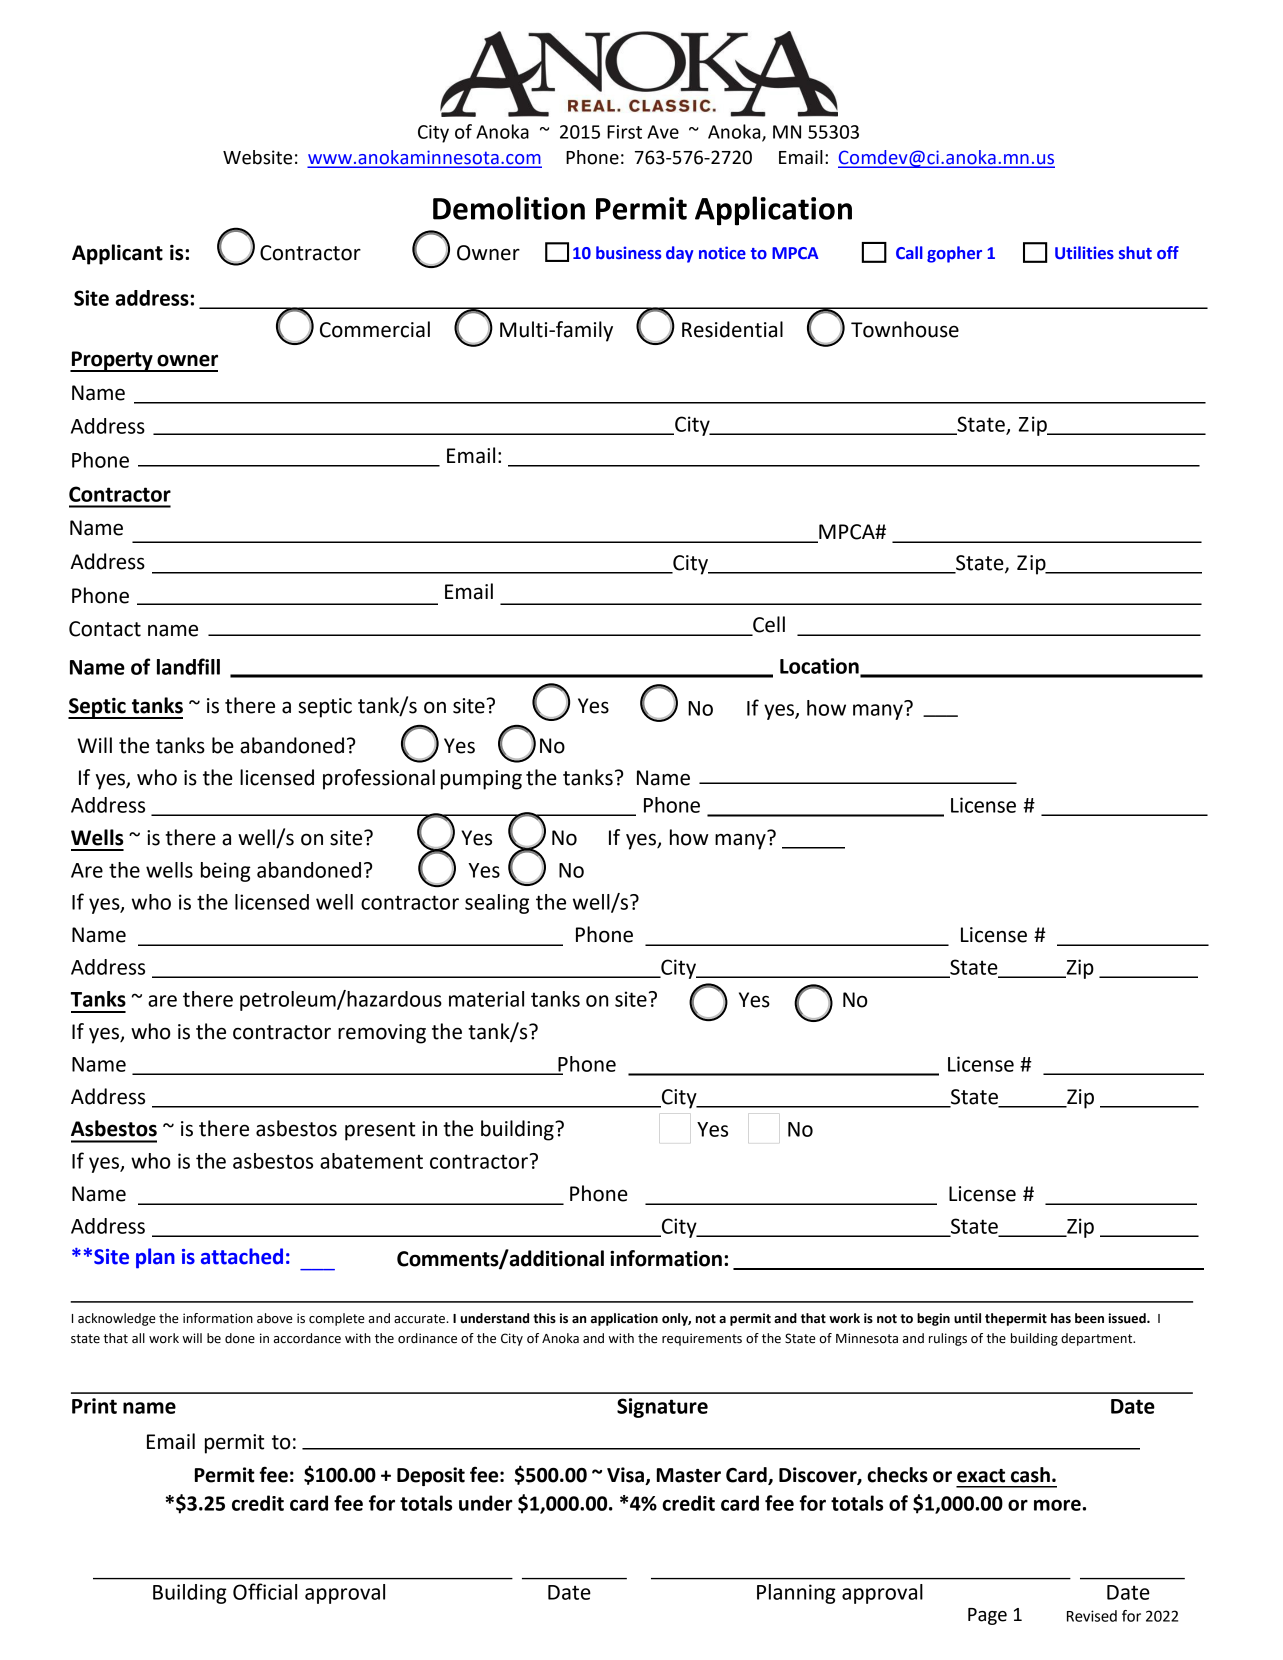  Describe the element at coordinates (117, 254) in the screenshot. I see `Applicant` at that location.
